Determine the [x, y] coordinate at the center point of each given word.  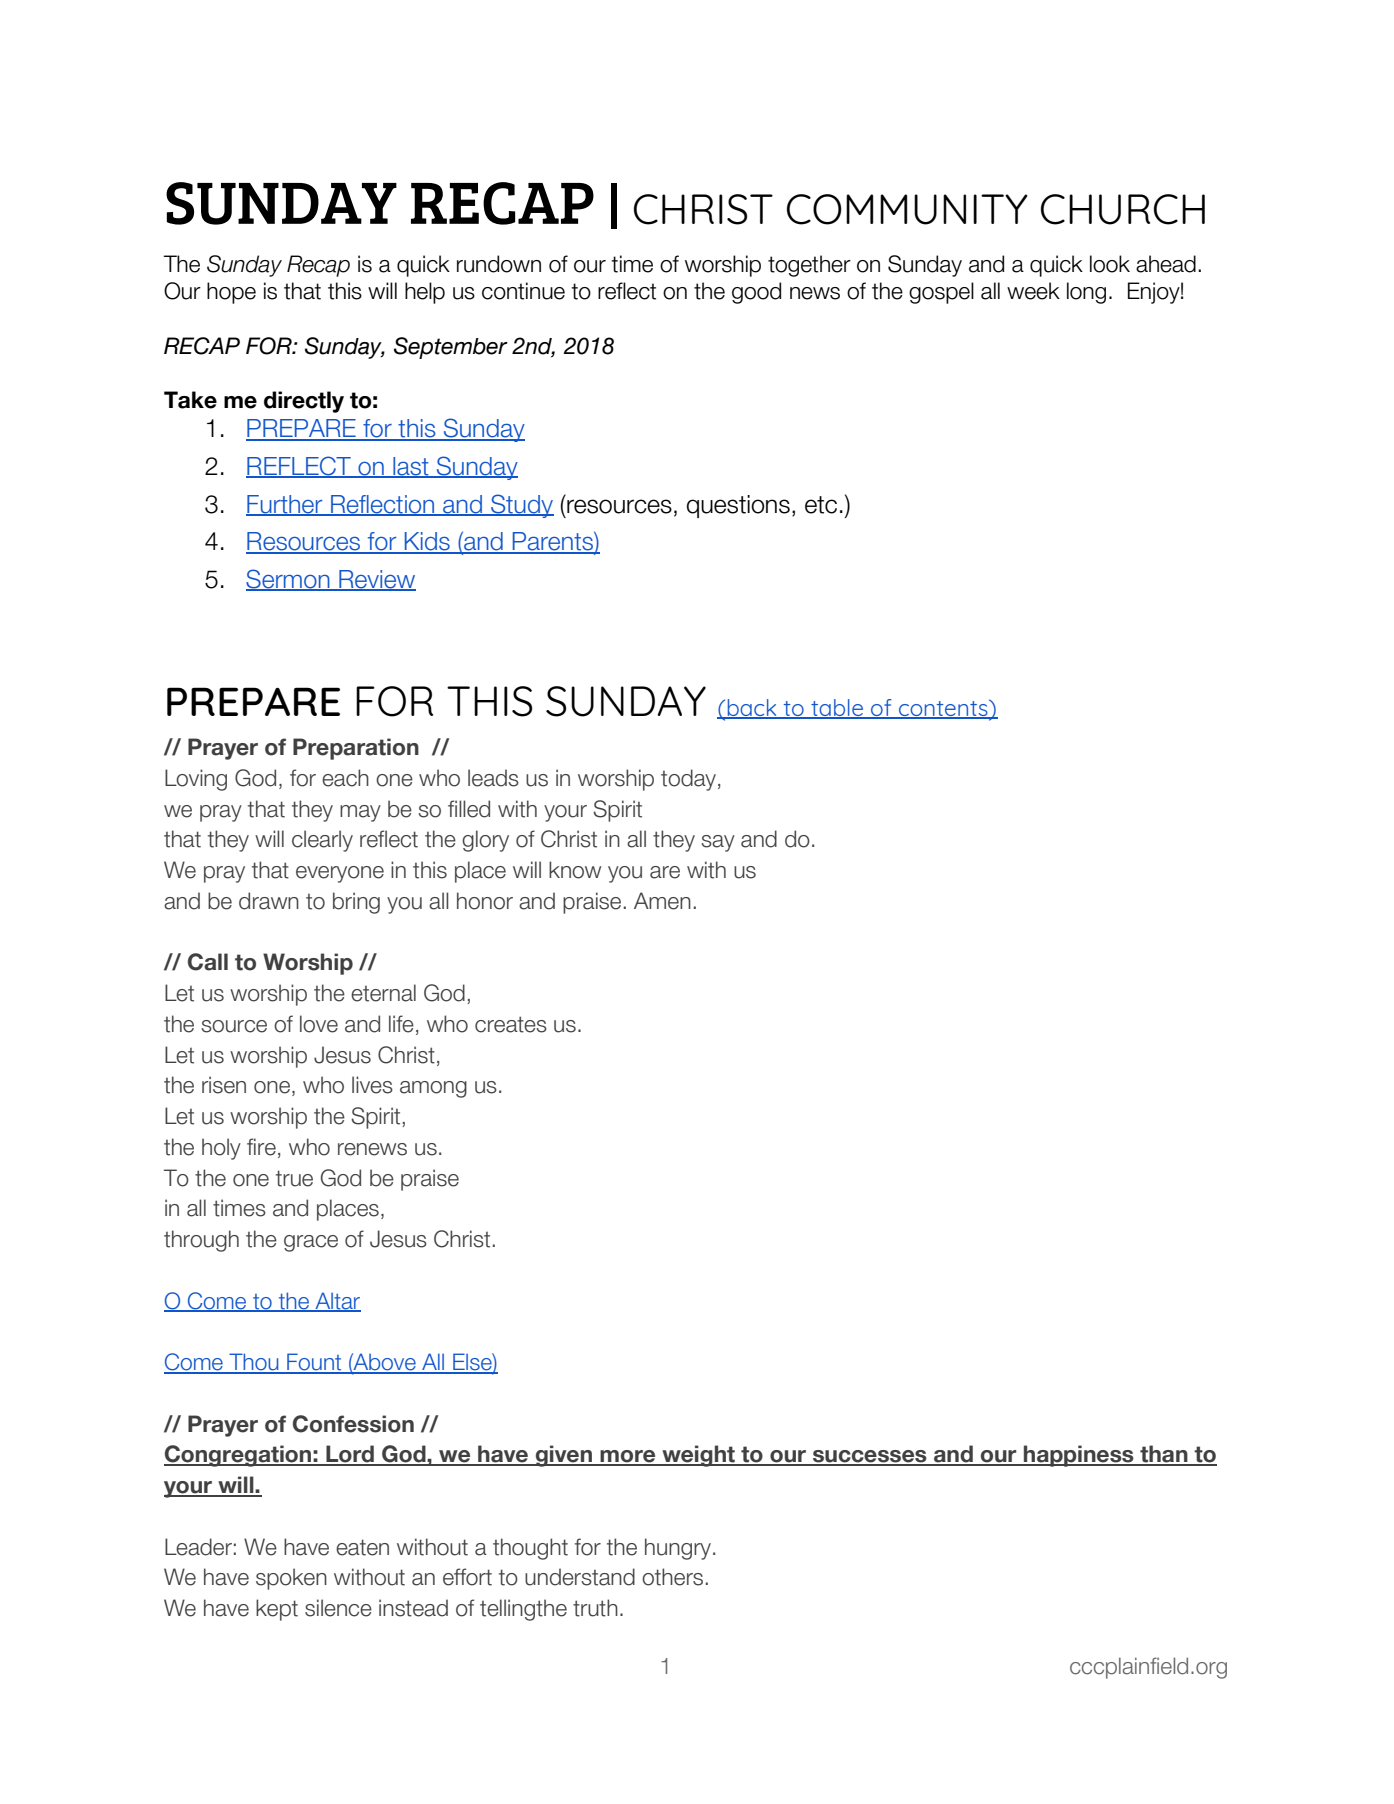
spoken [291, 1579]
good [756, 293]
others [672, 1577]
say [718, 843]
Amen [662, 901]
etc [821, 505]
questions [738, 506]
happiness [1079, 1456]
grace [311, 1243]
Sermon [289, 579]
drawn [269, 901]
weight [698, 1456]
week [1033, 291]
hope [231, 293]
